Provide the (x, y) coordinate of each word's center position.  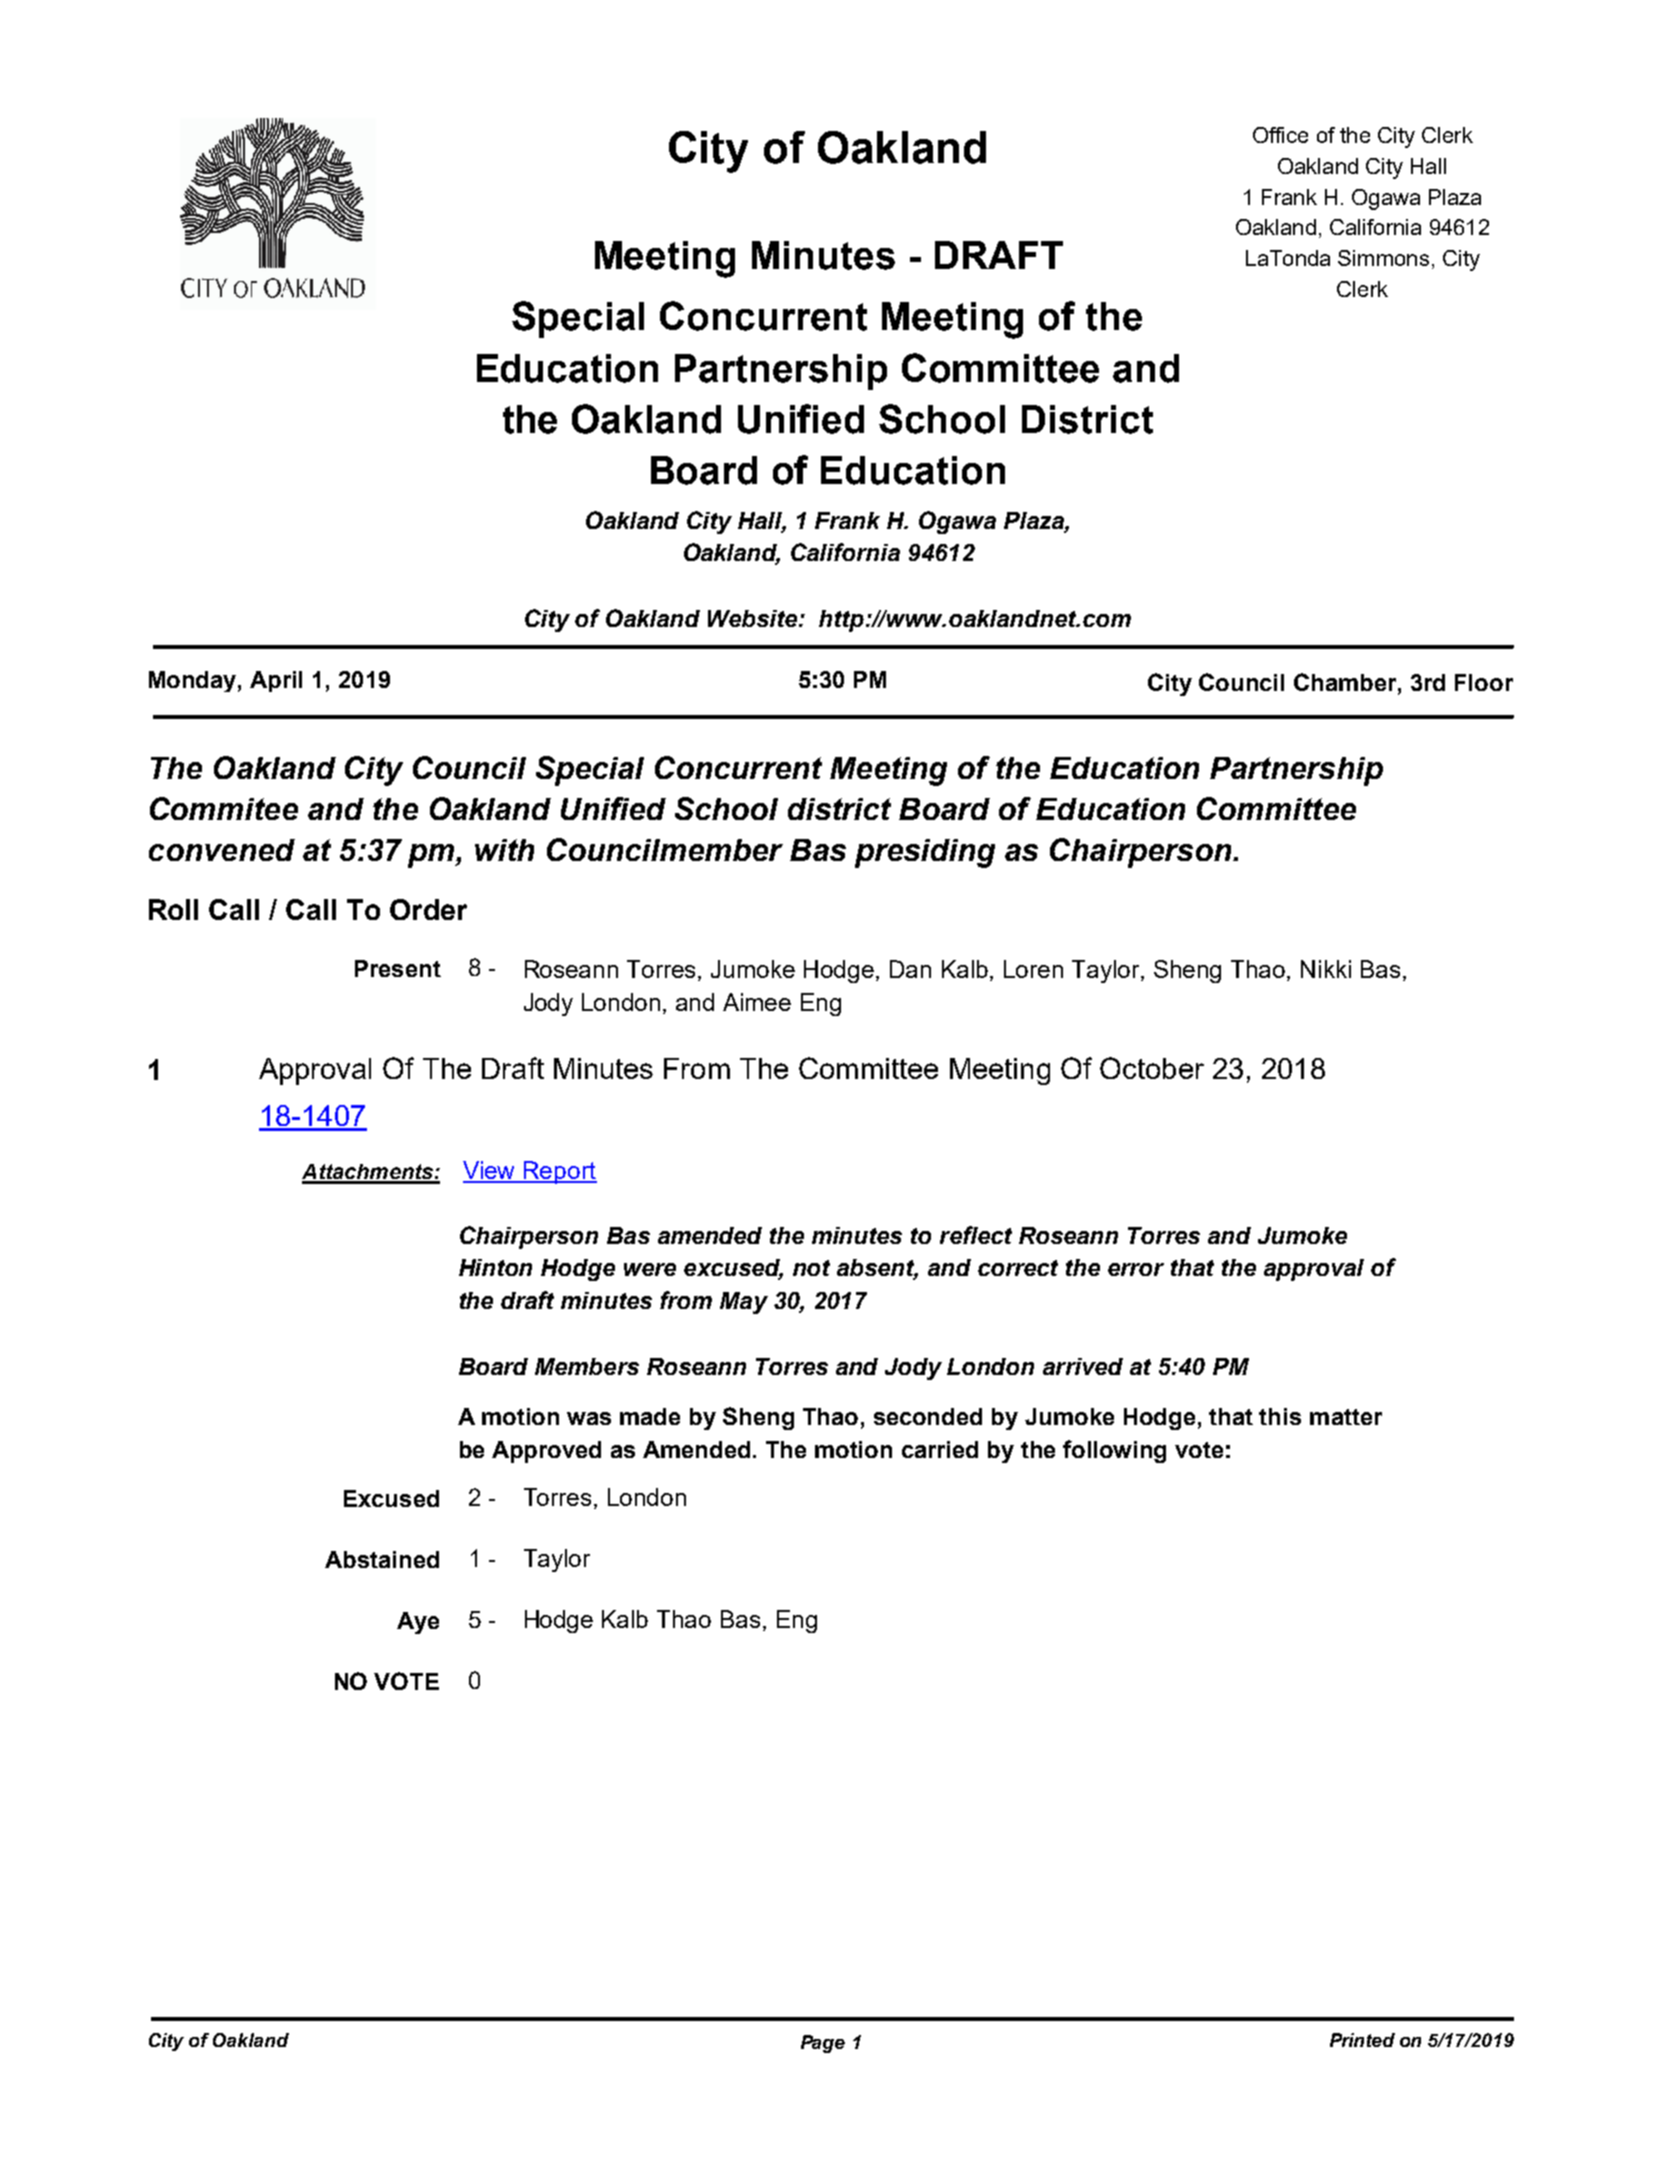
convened (222, 850)
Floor (1484, 682)
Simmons (1383, 258)
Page (823, 2044)
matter (1346, 1417)
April (276, 681)
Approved (546, 1452)
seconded (928, 1416)
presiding (925, 853)
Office (1280, 135)
